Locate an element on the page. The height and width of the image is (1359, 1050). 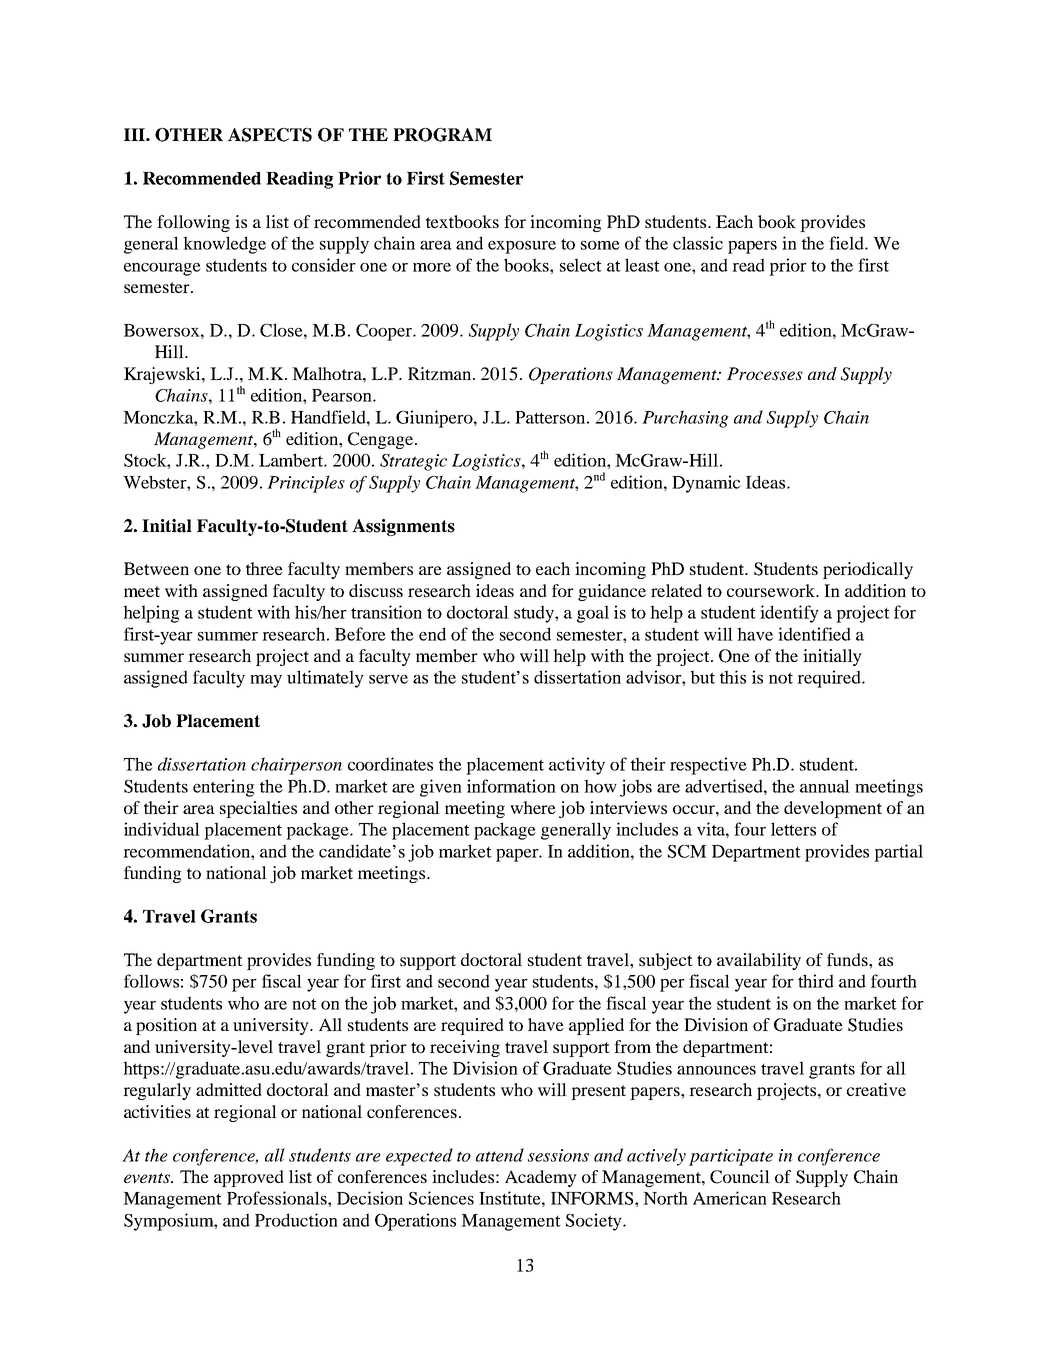
may is located at coordinates (266, 681).
